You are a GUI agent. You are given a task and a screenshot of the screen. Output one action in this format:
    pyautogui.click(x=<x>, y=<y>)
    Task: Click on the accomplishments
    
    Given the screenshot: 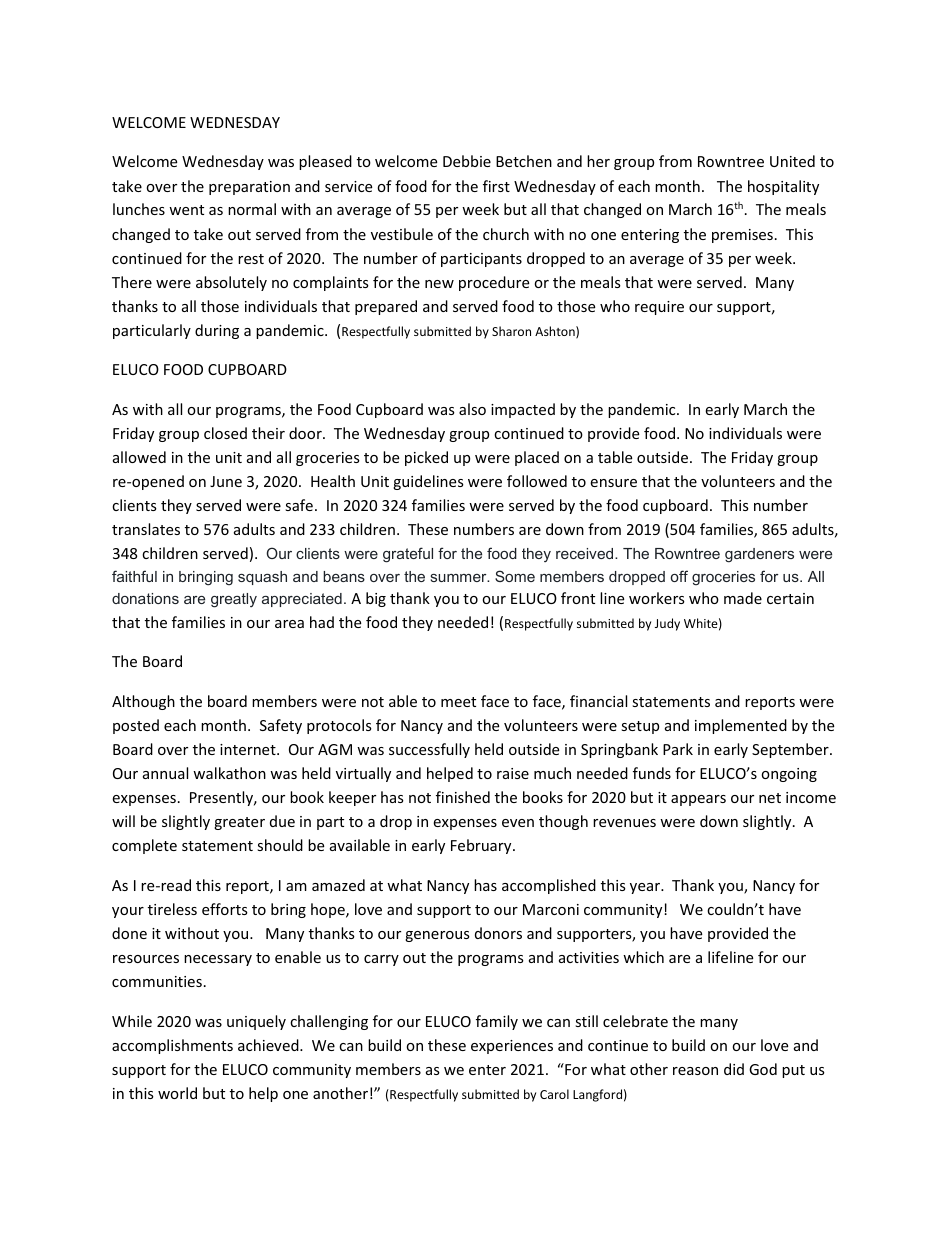 What is the action you would take?
    pyautogui.click(x=172, y=1046)
